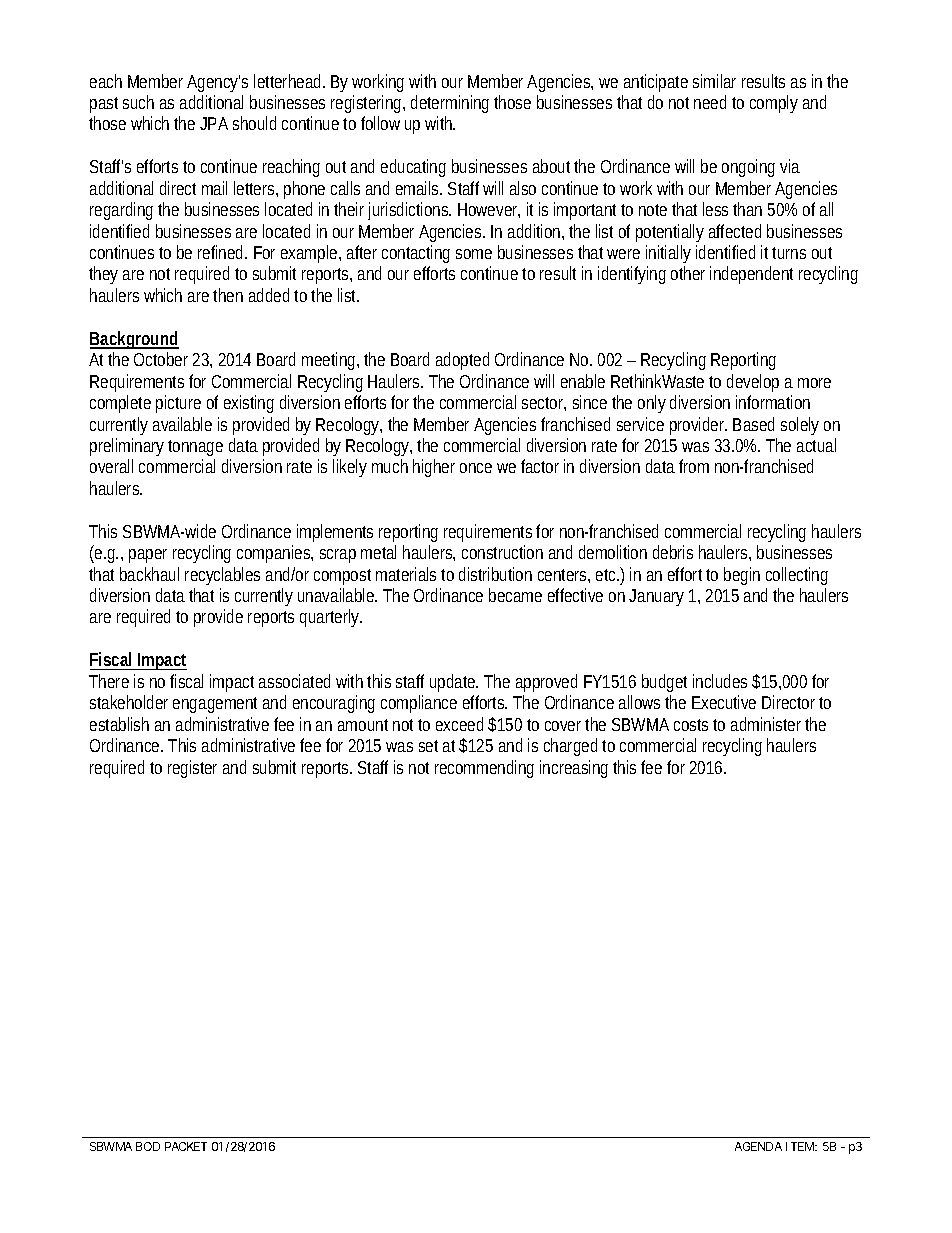  What do you see at coordinates (484, 769) in the screenshot?
I see `recommending` at bounding box center [484, 769].
